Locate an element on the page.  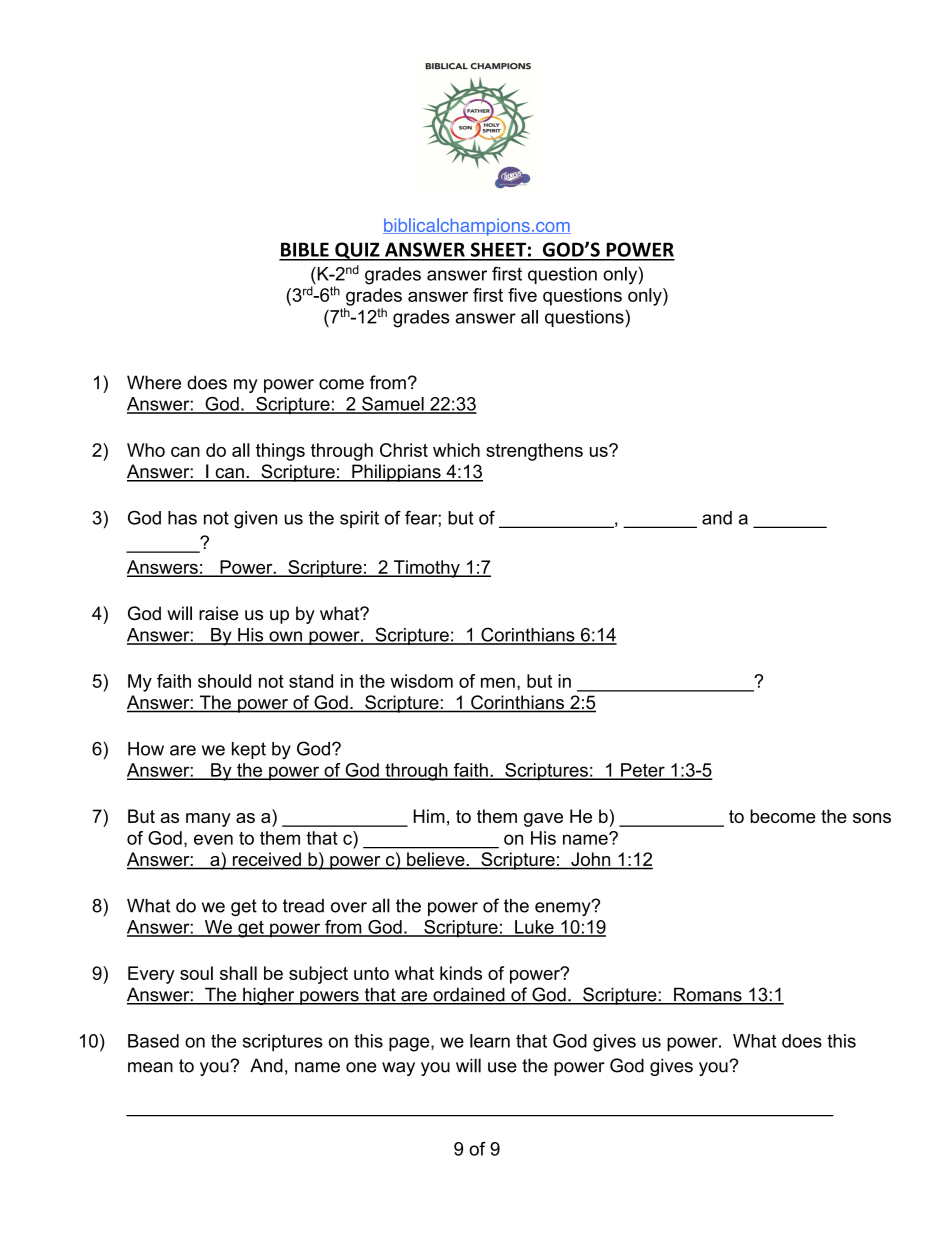
things is located at coordinates (280, 452).
